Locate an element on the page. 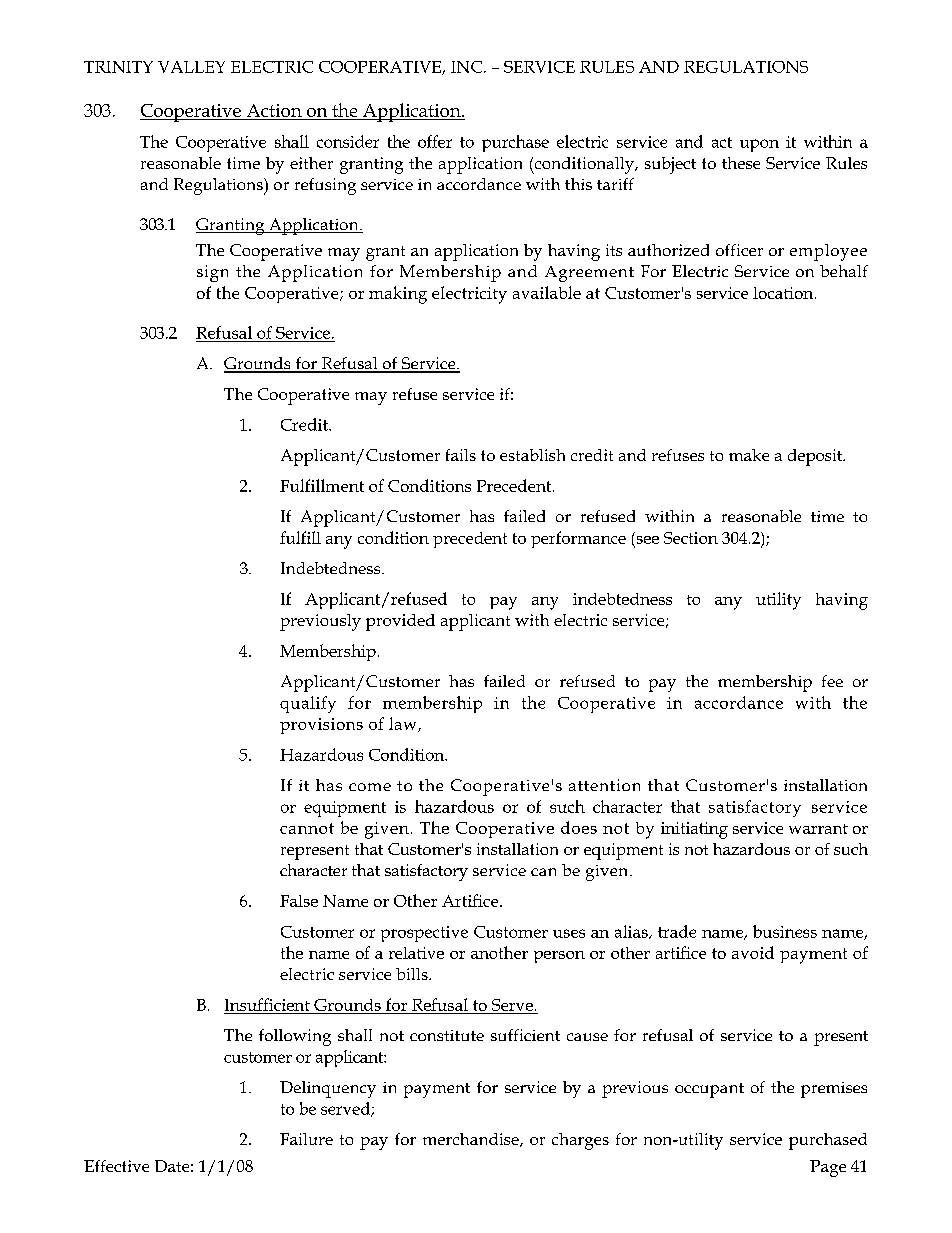 The width and height of the image is (952, 1233). upon is located at coordinates (759, 145).
